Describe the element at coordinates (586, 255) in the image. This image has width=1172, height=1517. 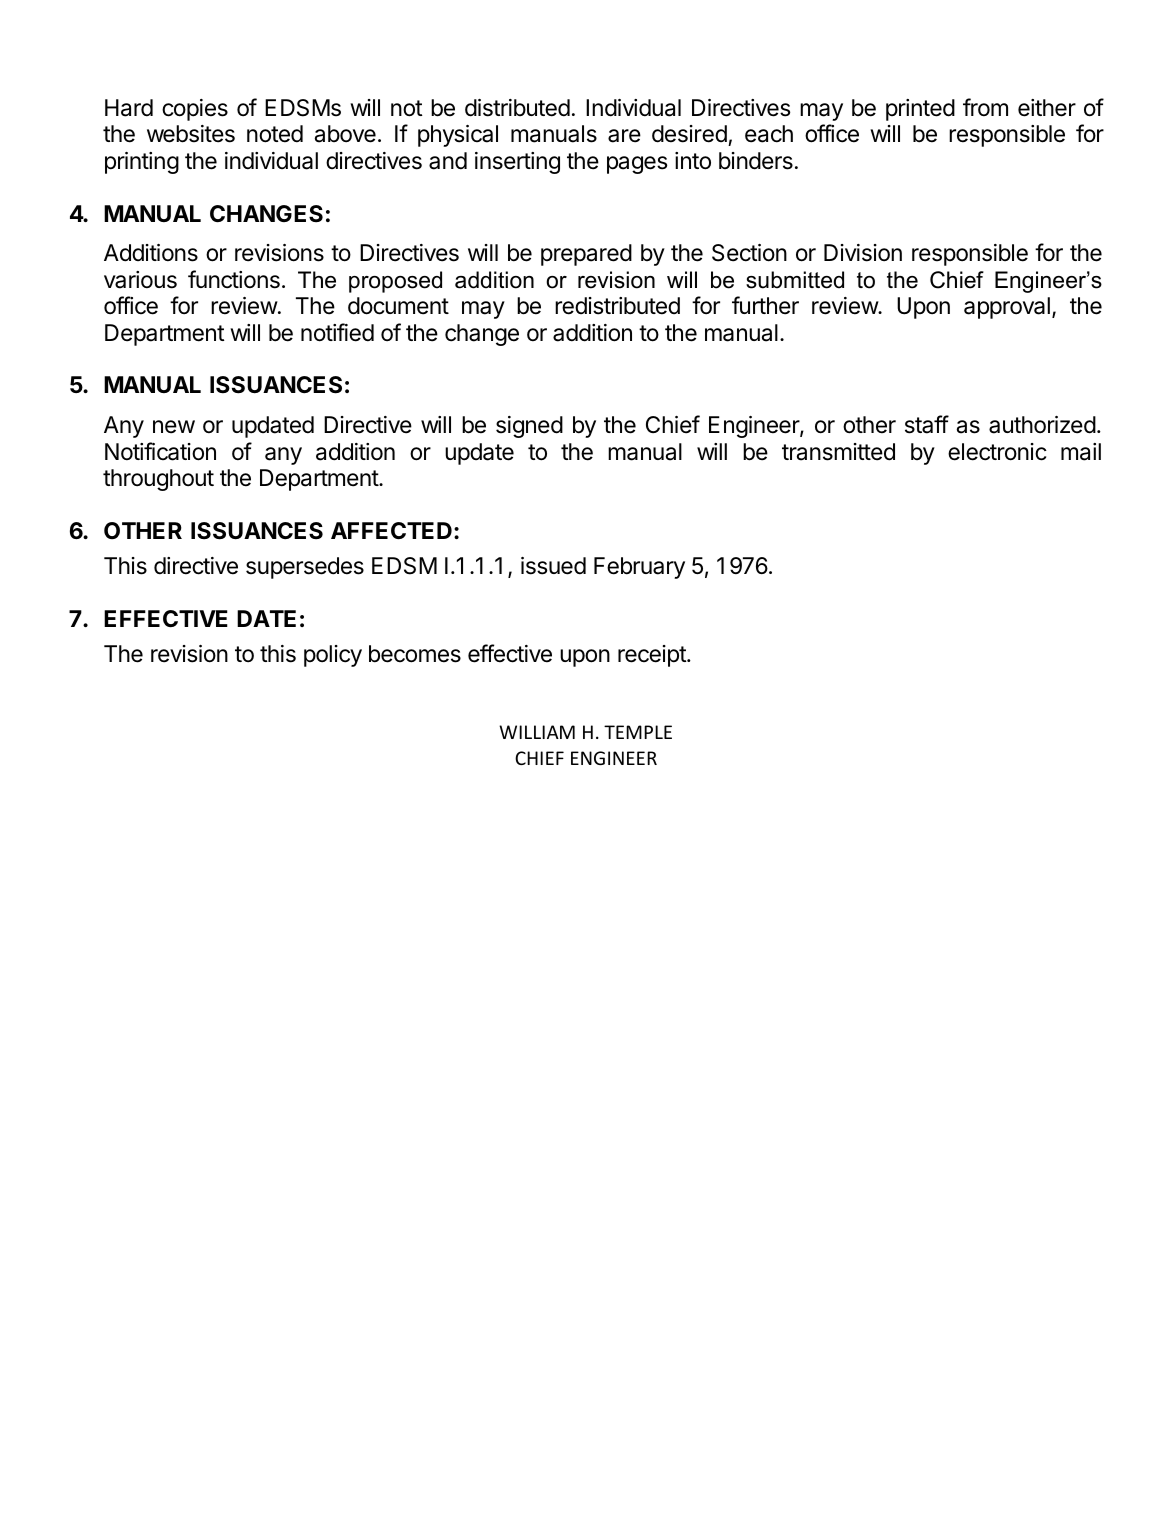
I see `prepared` at that location.
